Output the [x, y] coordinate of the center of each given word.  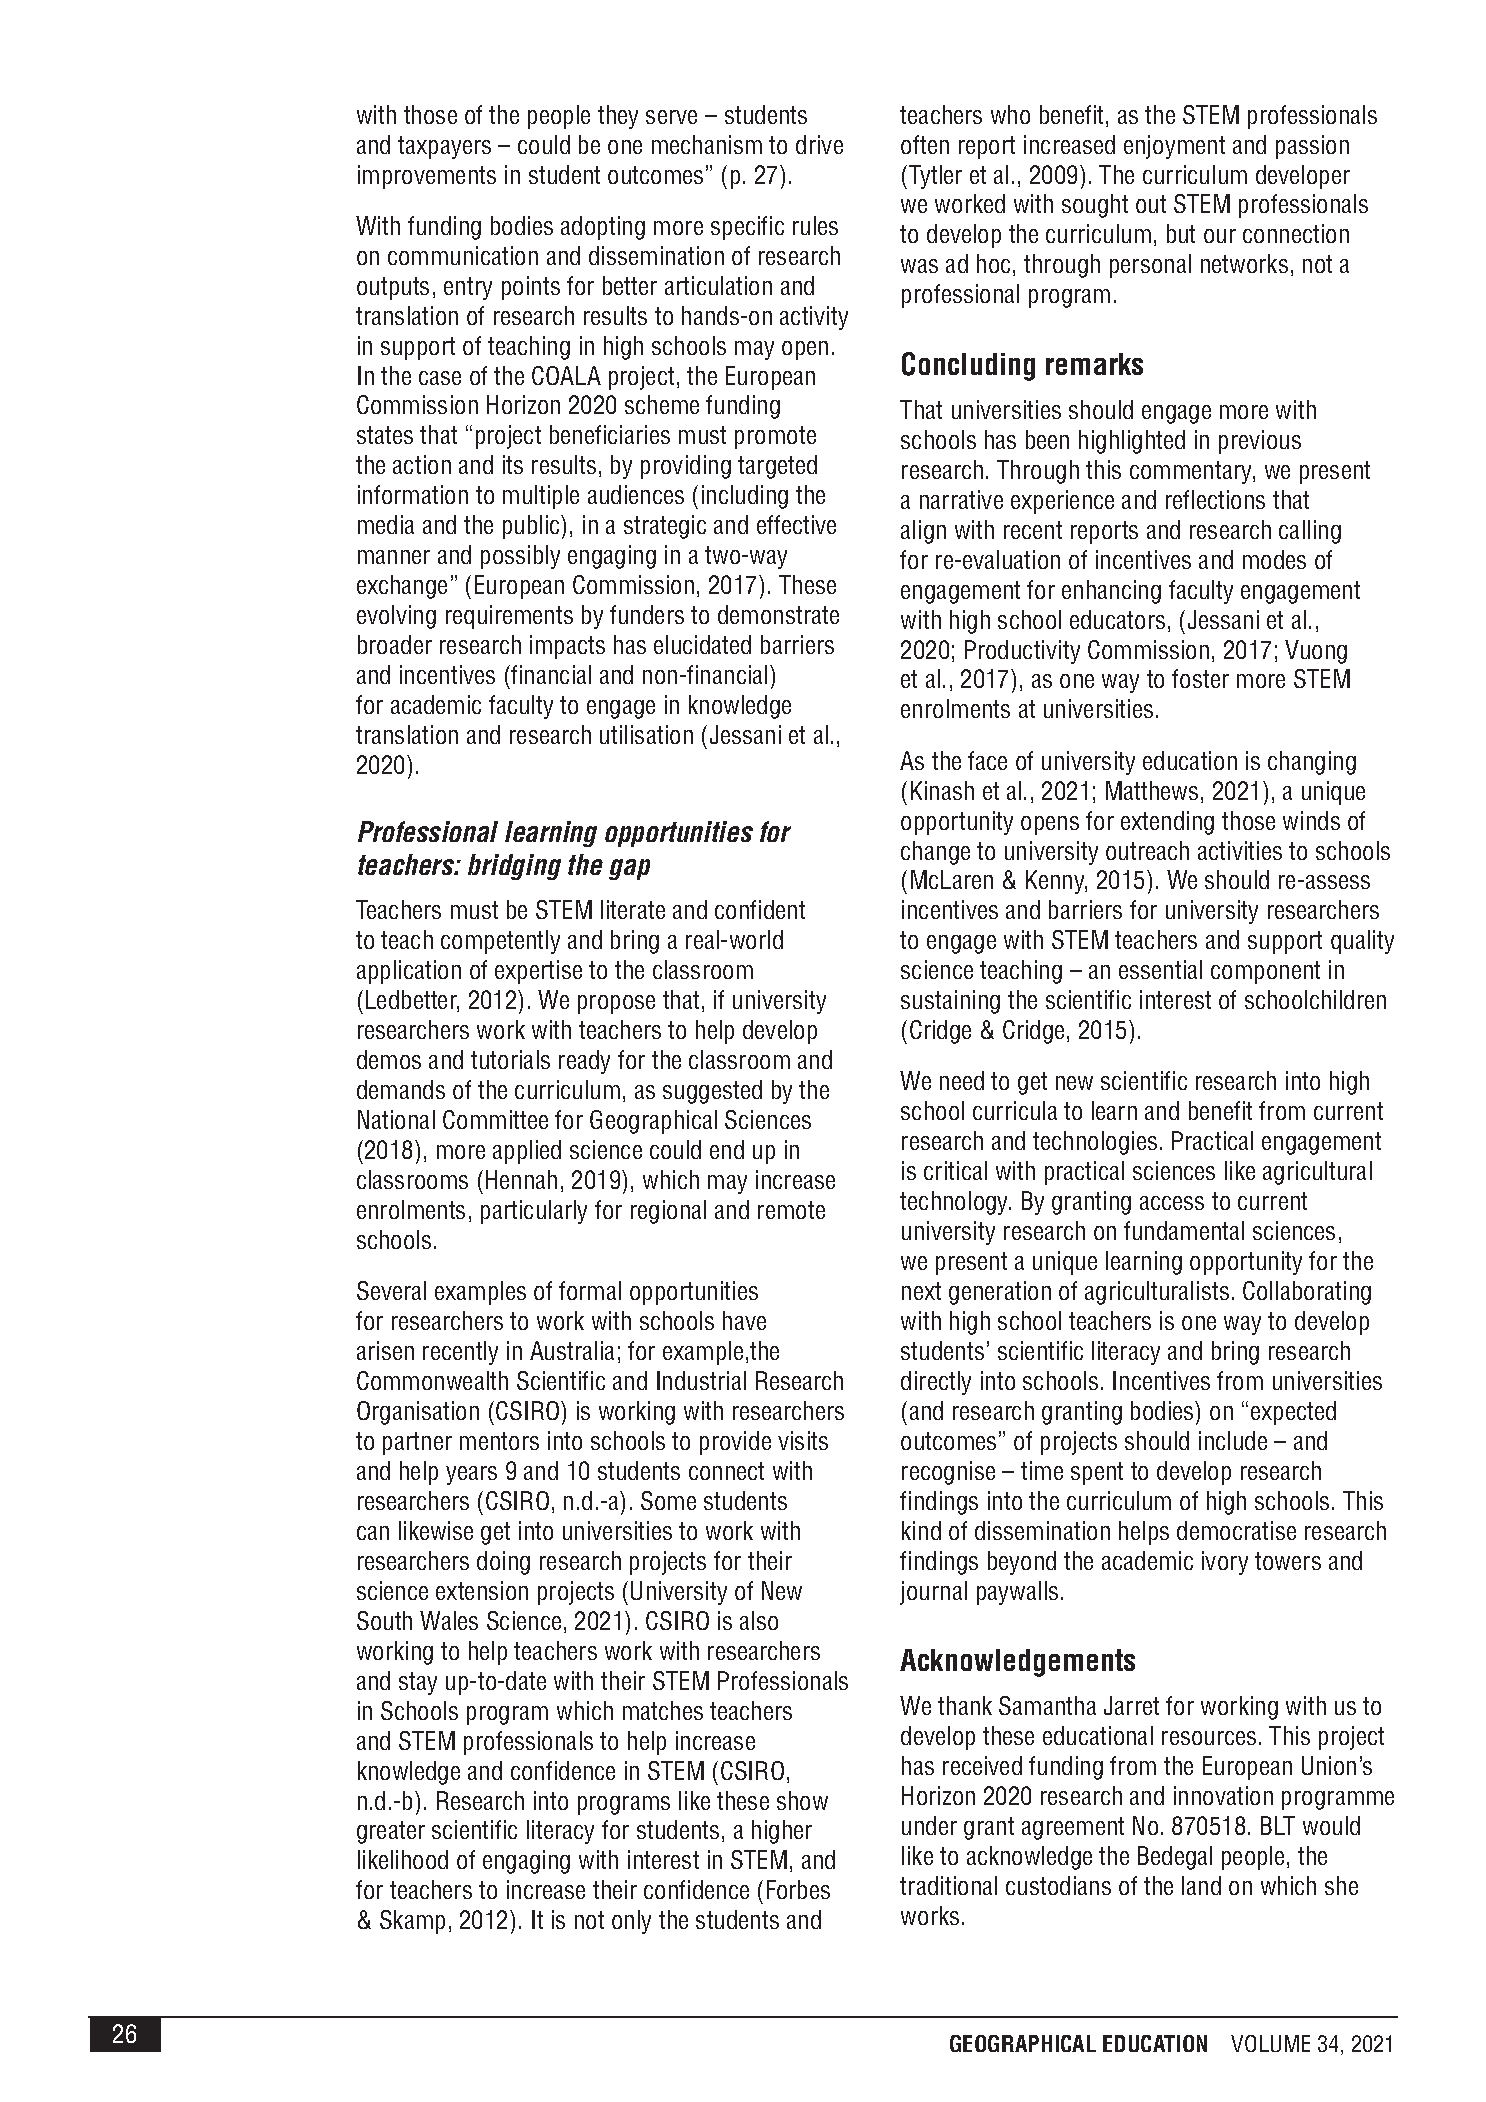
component [1265, 972]
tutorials [510, 1059]
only [631, 1922]
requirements [509, 617]
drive [819, 144]
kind [921, 1530]
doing [503, 1563]
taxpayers [444, 147]
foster [1200, 678]
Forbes [798, 1889]
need [962, 1080]
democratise [1236, 1530]
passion [1312, 147]
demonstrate [778, 614]
